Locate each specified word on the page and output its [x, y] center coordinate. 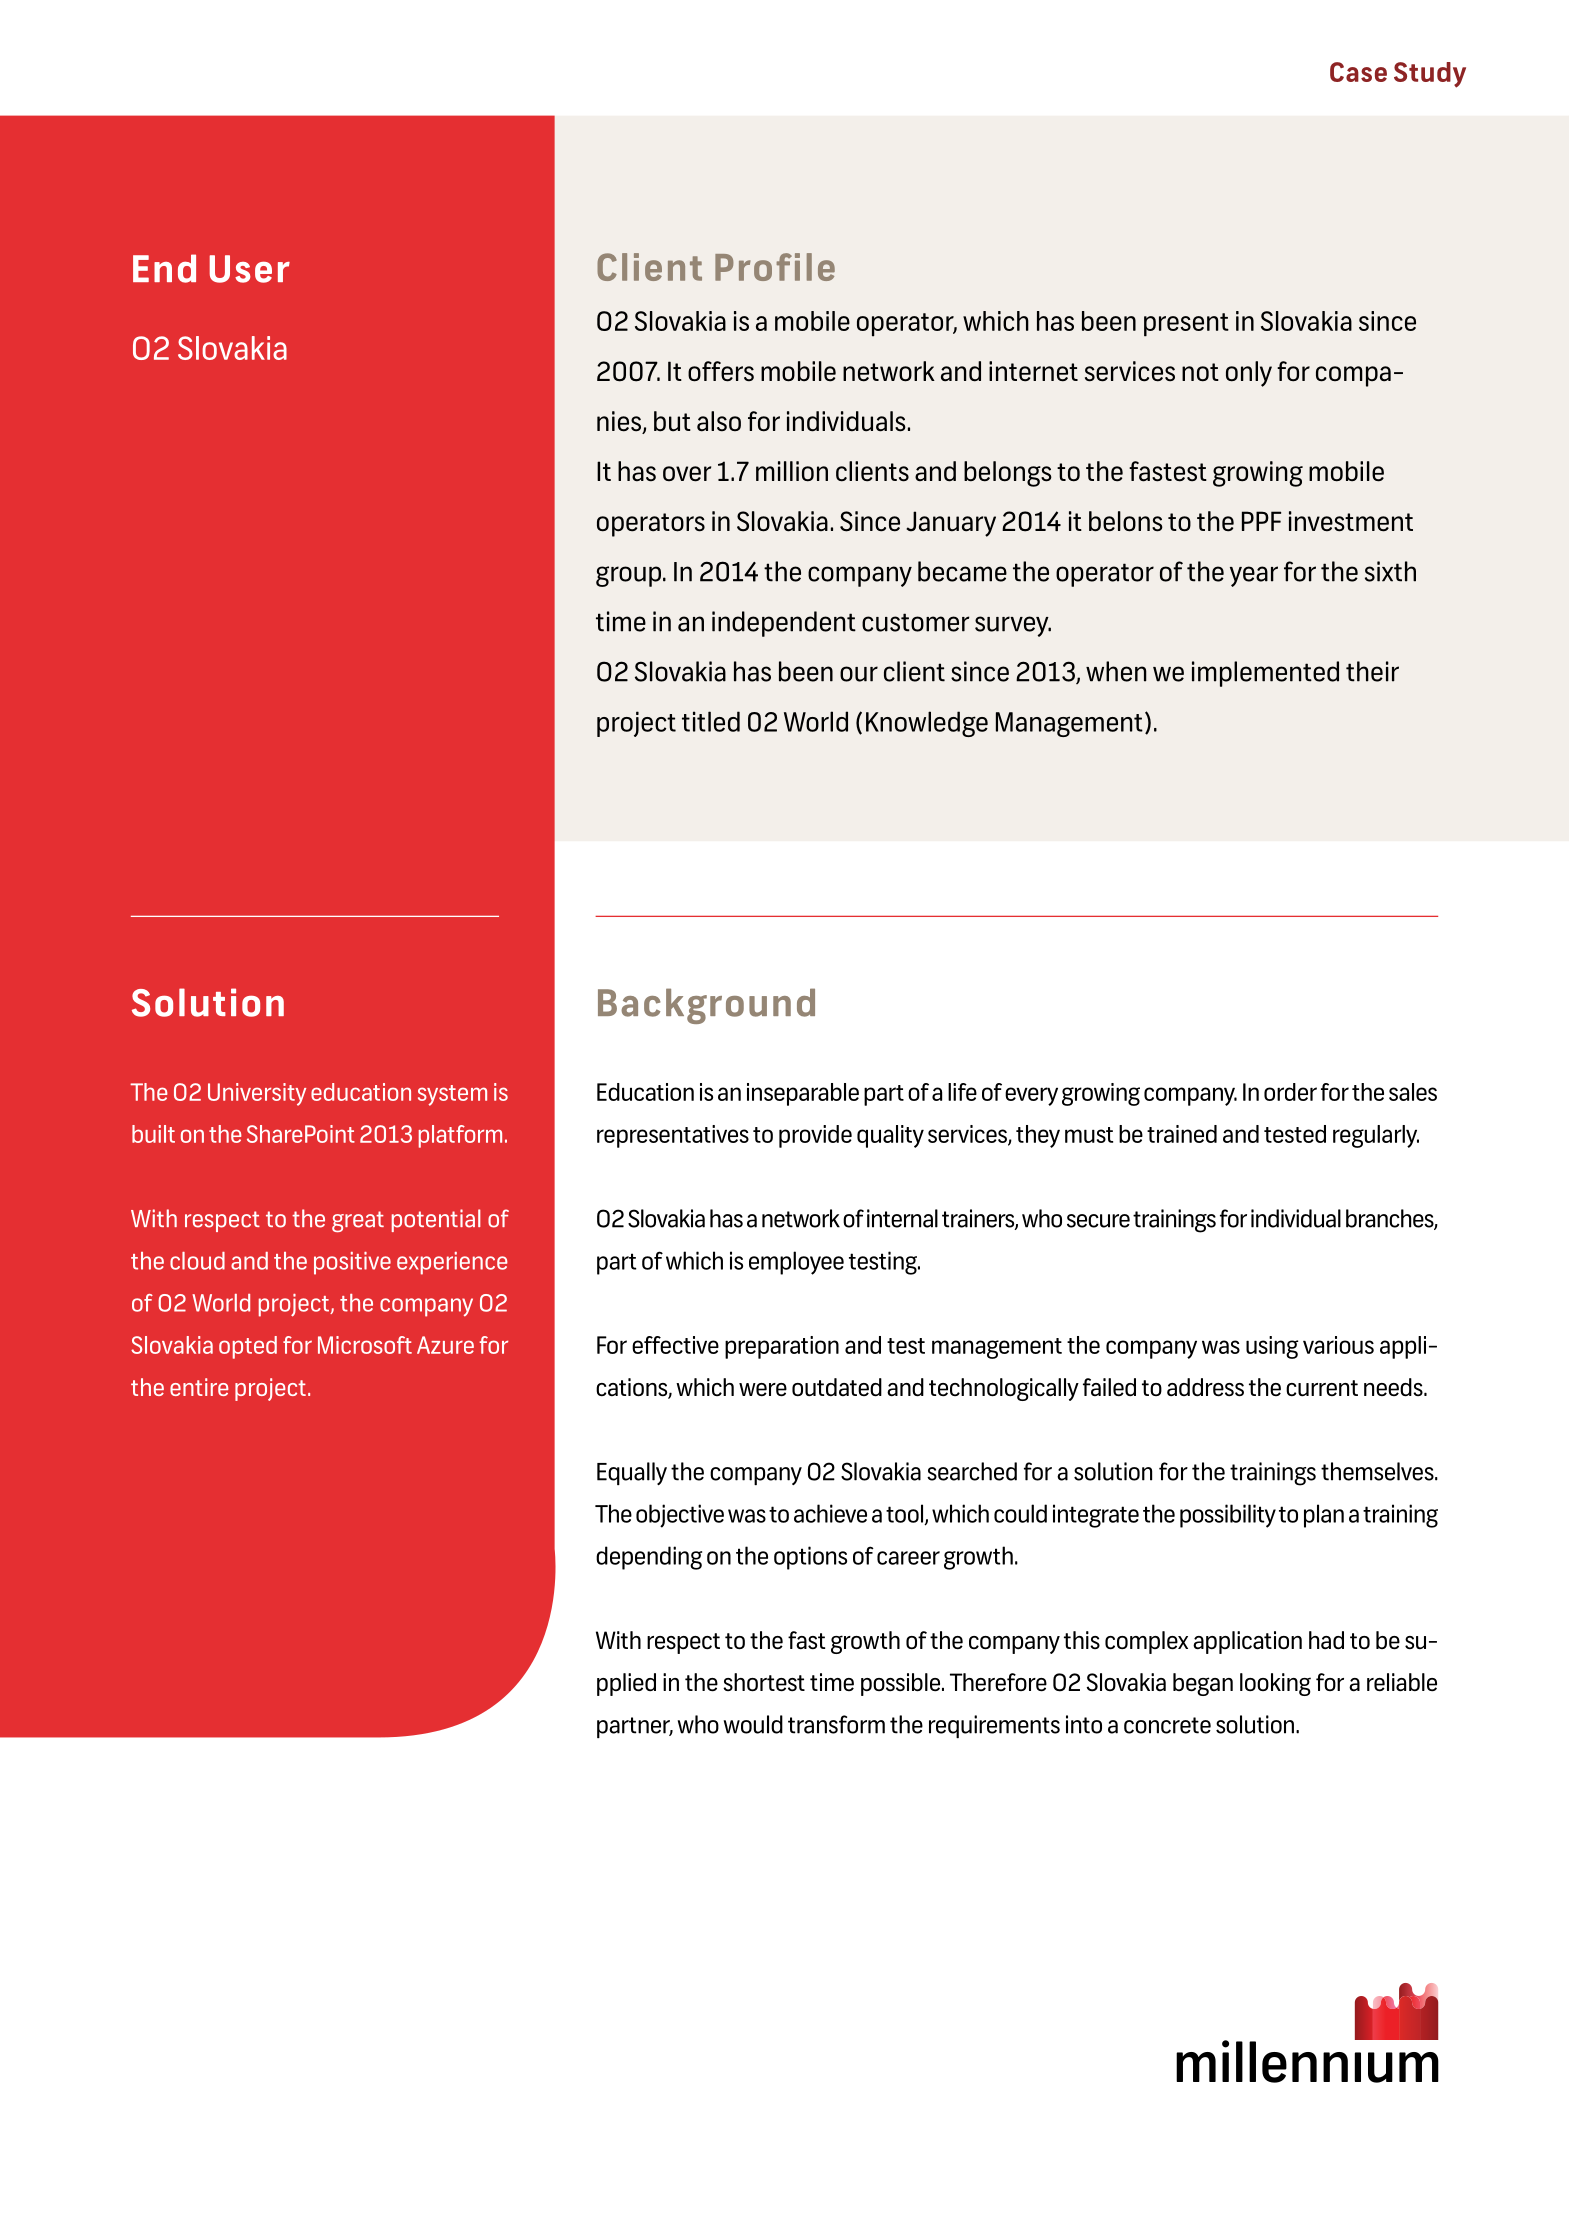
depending [649, 1558]
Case [1358, 72]
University [257, 1094]
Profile [775, 267]
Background [706, 1006]
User [250, 269]
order [1290, 1092]
